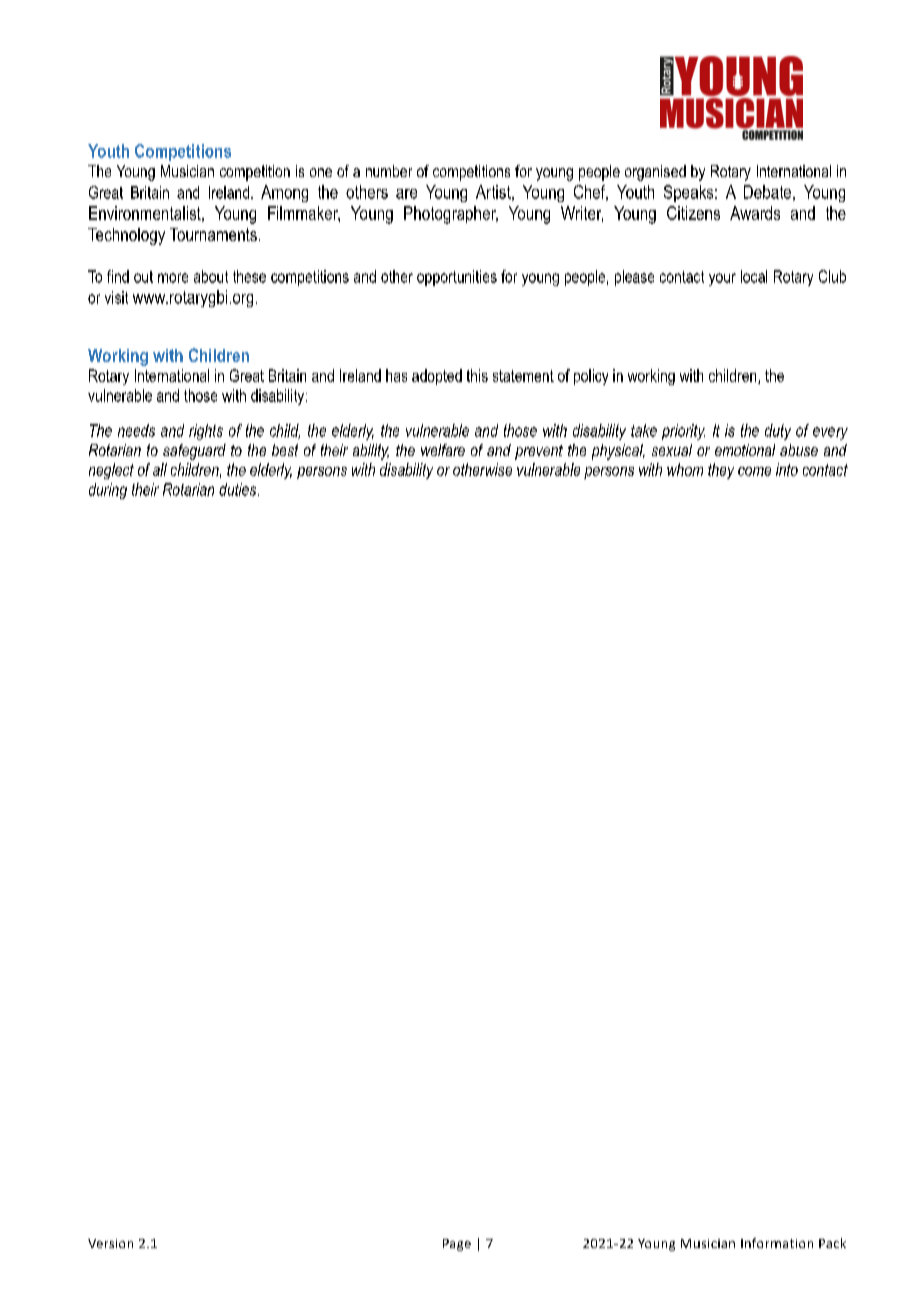  What do you see at coordinates (539, 452) in the document?
I see `prevent` at bounding box center [539, 452].
